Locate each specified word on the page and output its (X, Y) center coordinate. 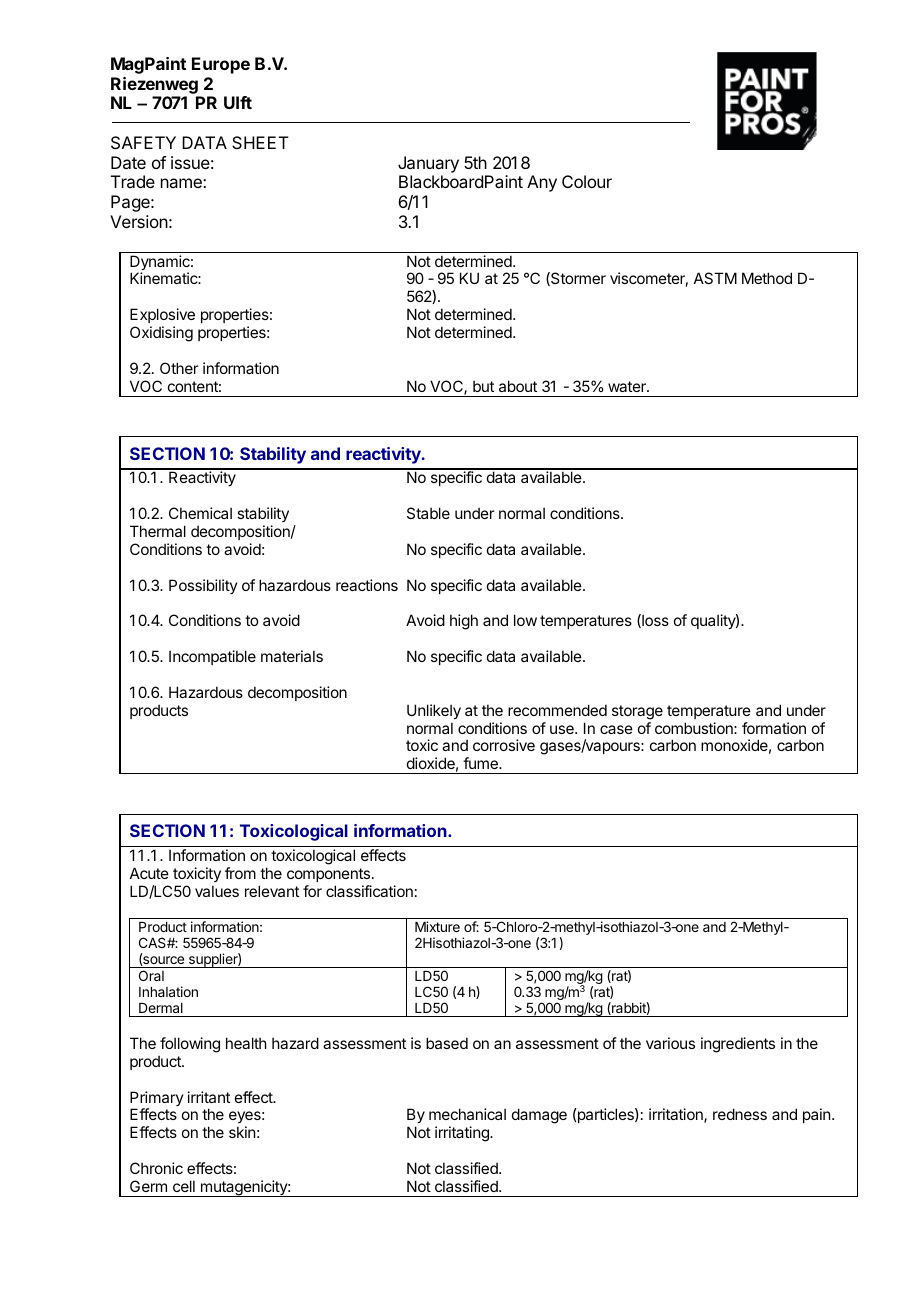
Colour (587, 181)
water (628, 386)
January (428, 164)
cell (184, 1186)
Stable (428, 513)
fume (481, 763)
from (240, 873)
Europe (221, 65)
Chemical (200, 513)
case (616, 729)
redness (740, 1114)
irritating (463, 1134)
